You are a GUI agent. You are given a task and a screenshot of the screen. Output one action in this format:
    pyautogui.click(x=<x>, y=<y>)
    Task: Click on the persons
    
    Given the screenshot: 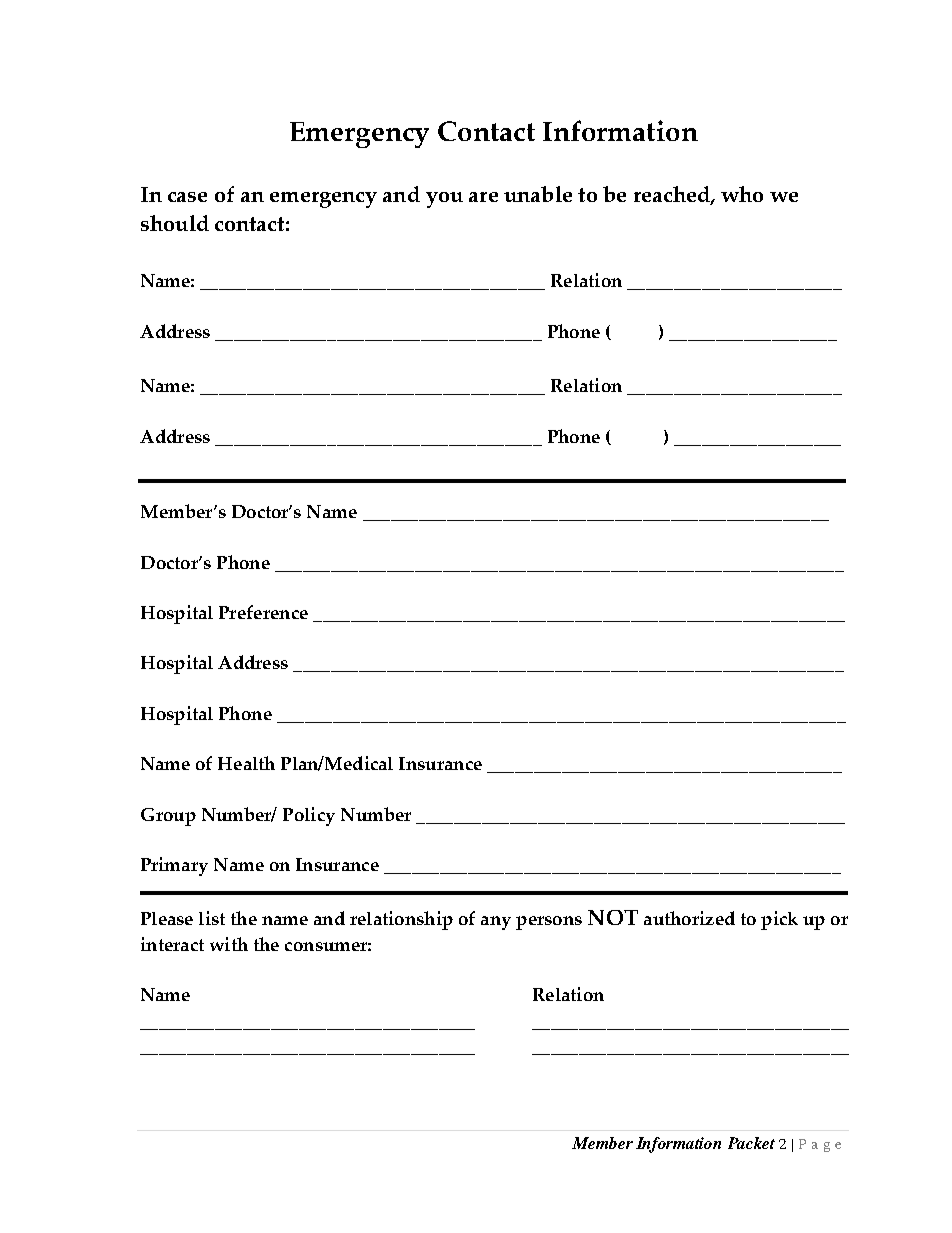 What is the action you would take?
    pyautogui.click(x=549, y=923)
